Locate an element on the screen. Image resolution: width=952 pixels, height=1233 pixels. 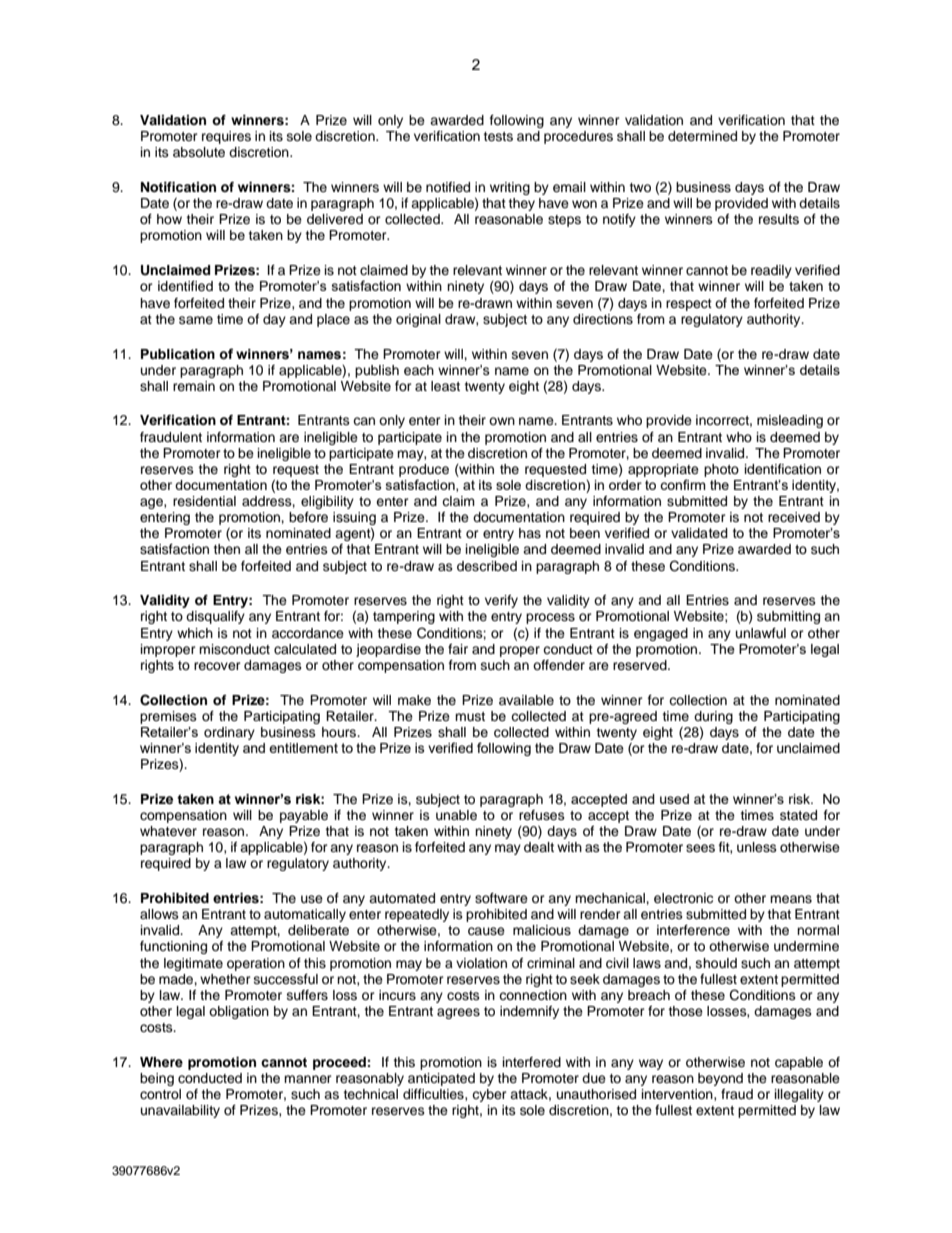
requires is located at coordinates (226, 137).
